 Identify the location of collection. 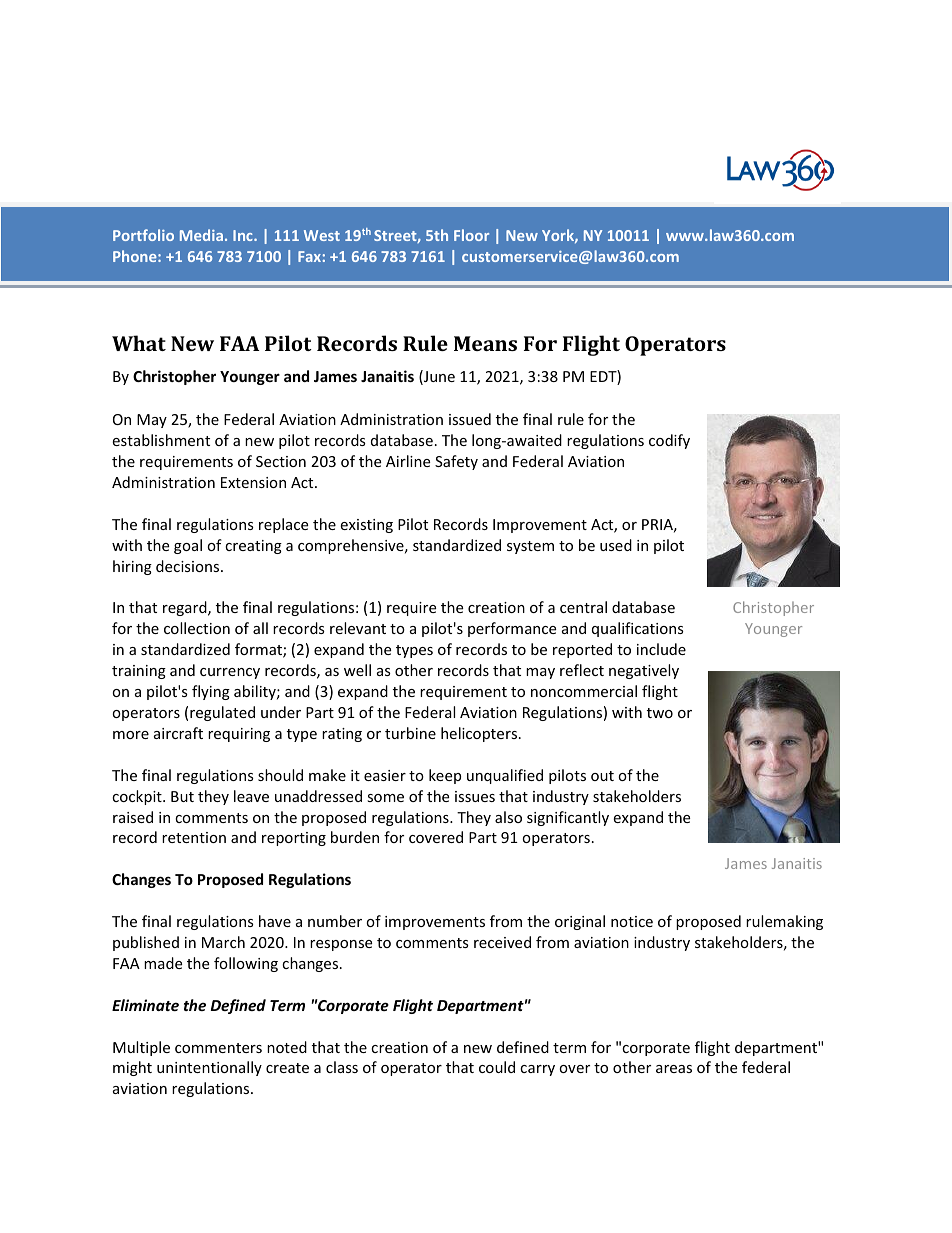
(197, 628).
